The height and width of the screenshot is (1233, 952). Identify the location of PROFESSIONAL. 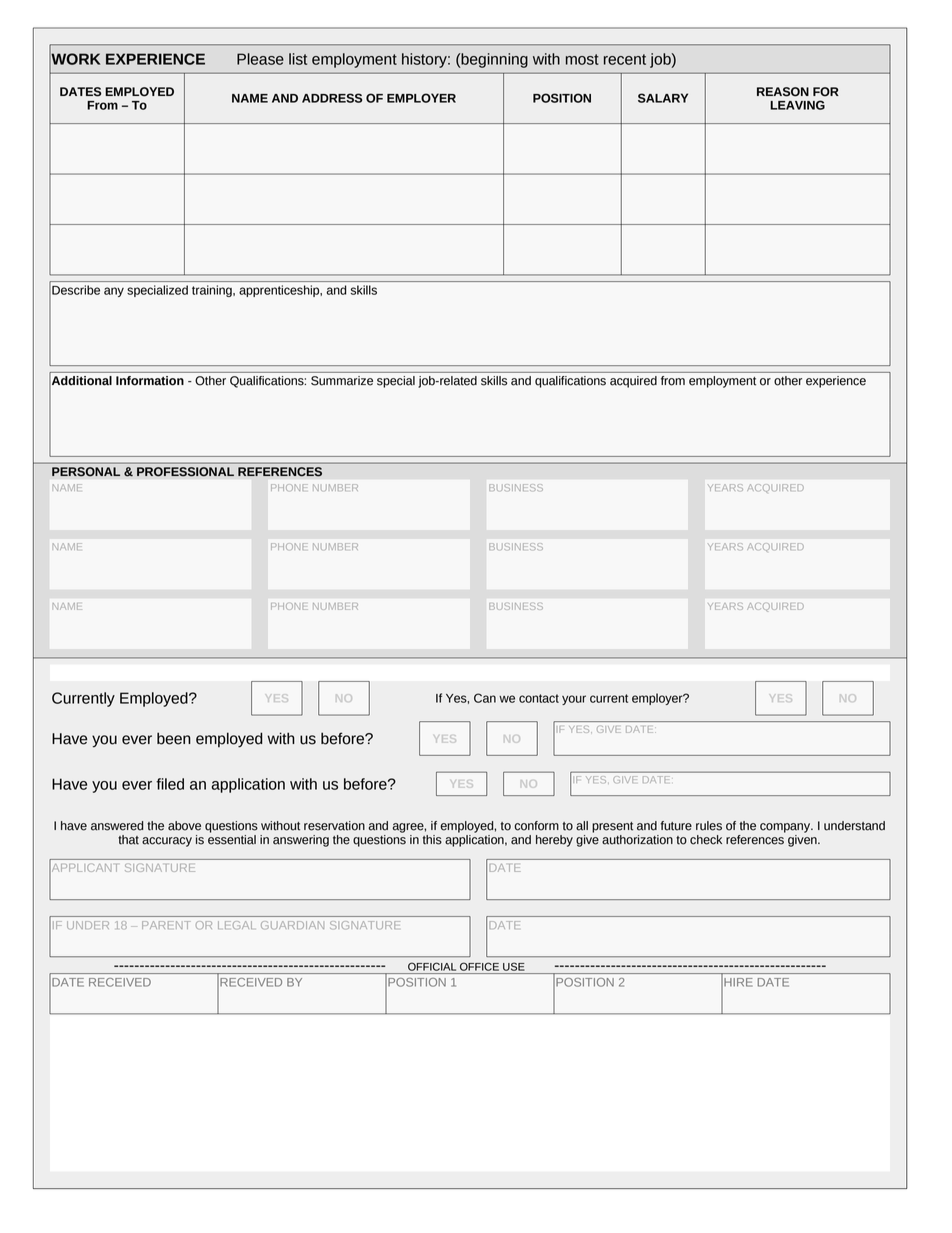
(185, 472).
